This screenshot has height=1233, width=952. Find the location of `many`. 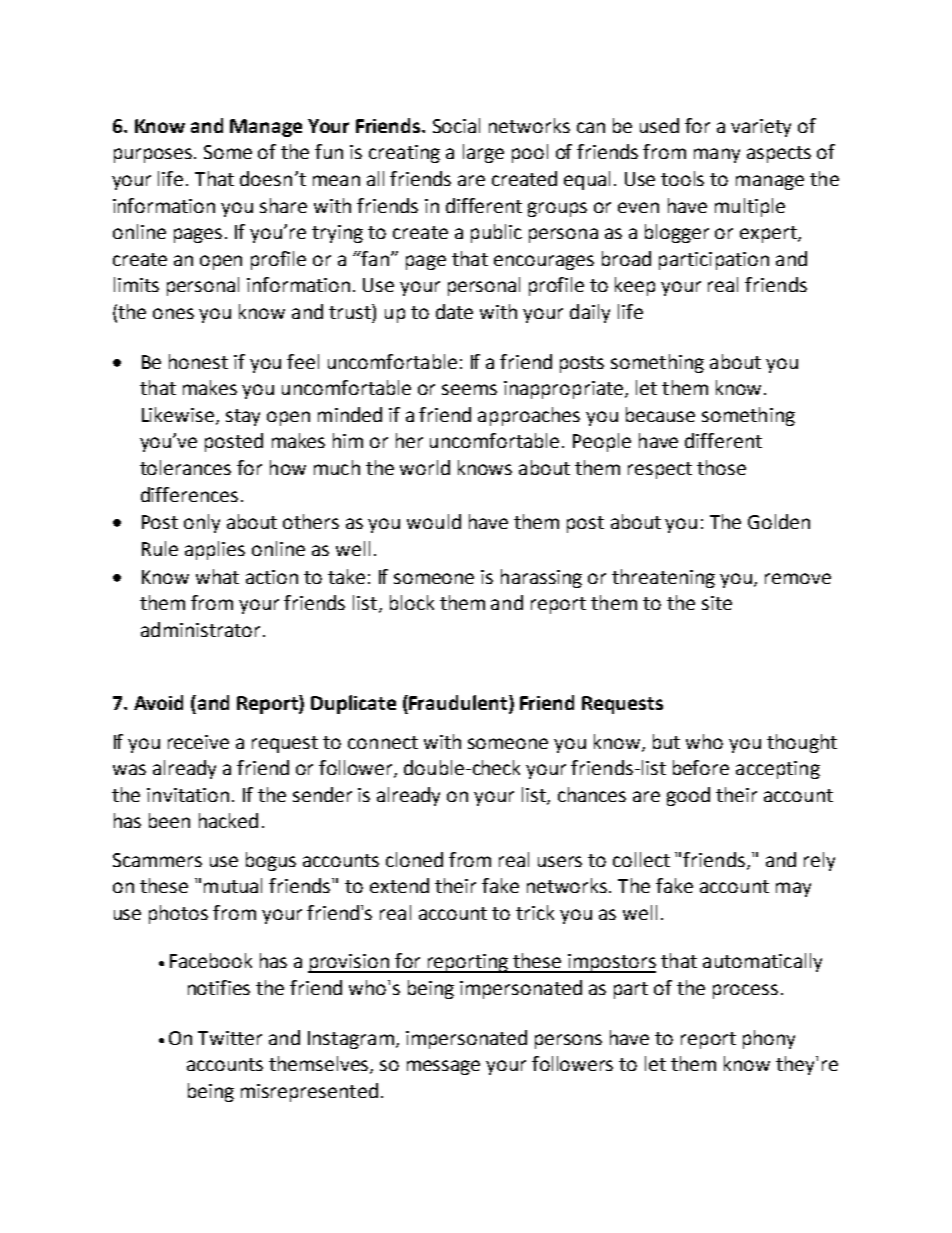

many is located at coordinates (717, 155).
